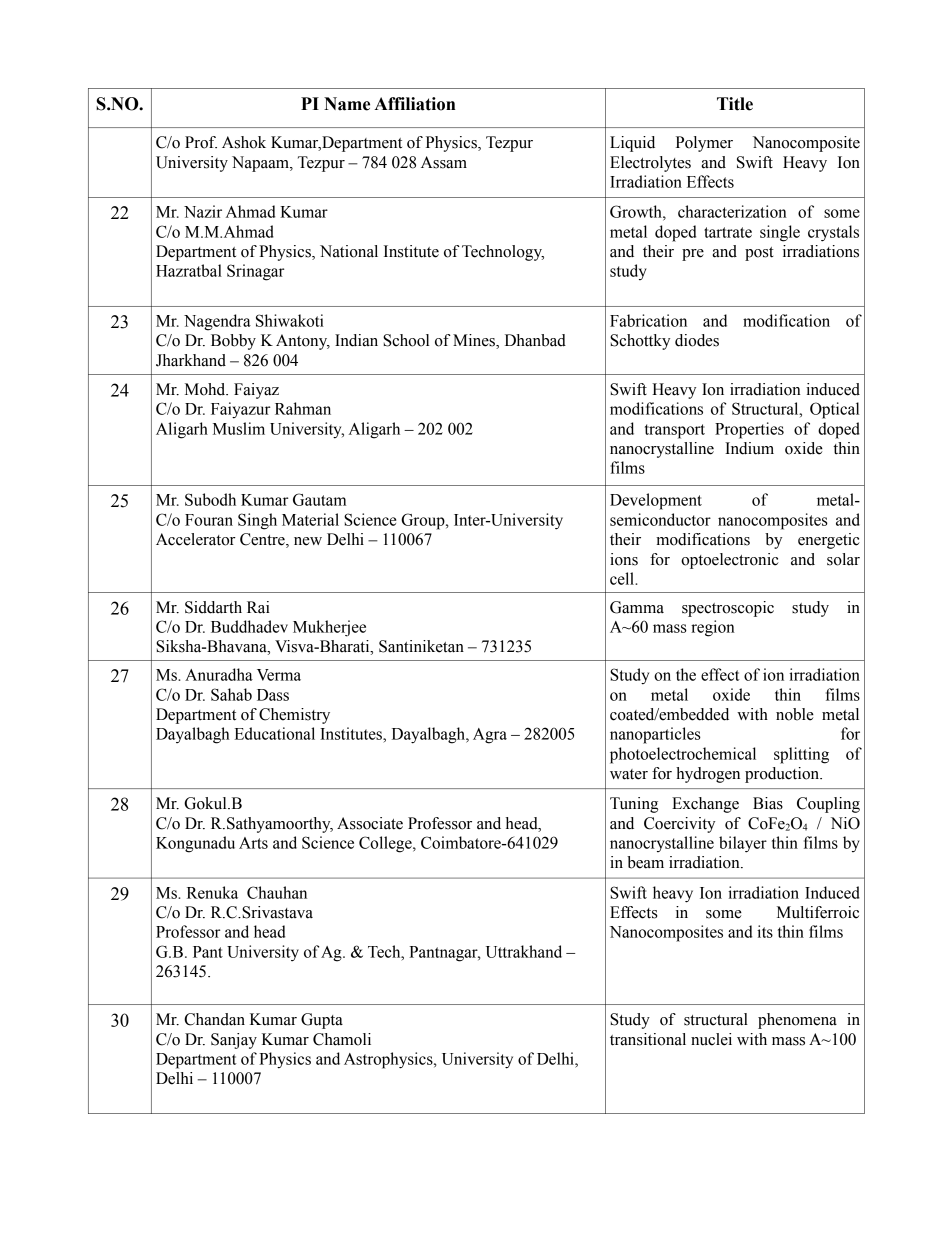  Describe the element at coordinates (244, 142) in the document. I see `Ashok` at that location.
